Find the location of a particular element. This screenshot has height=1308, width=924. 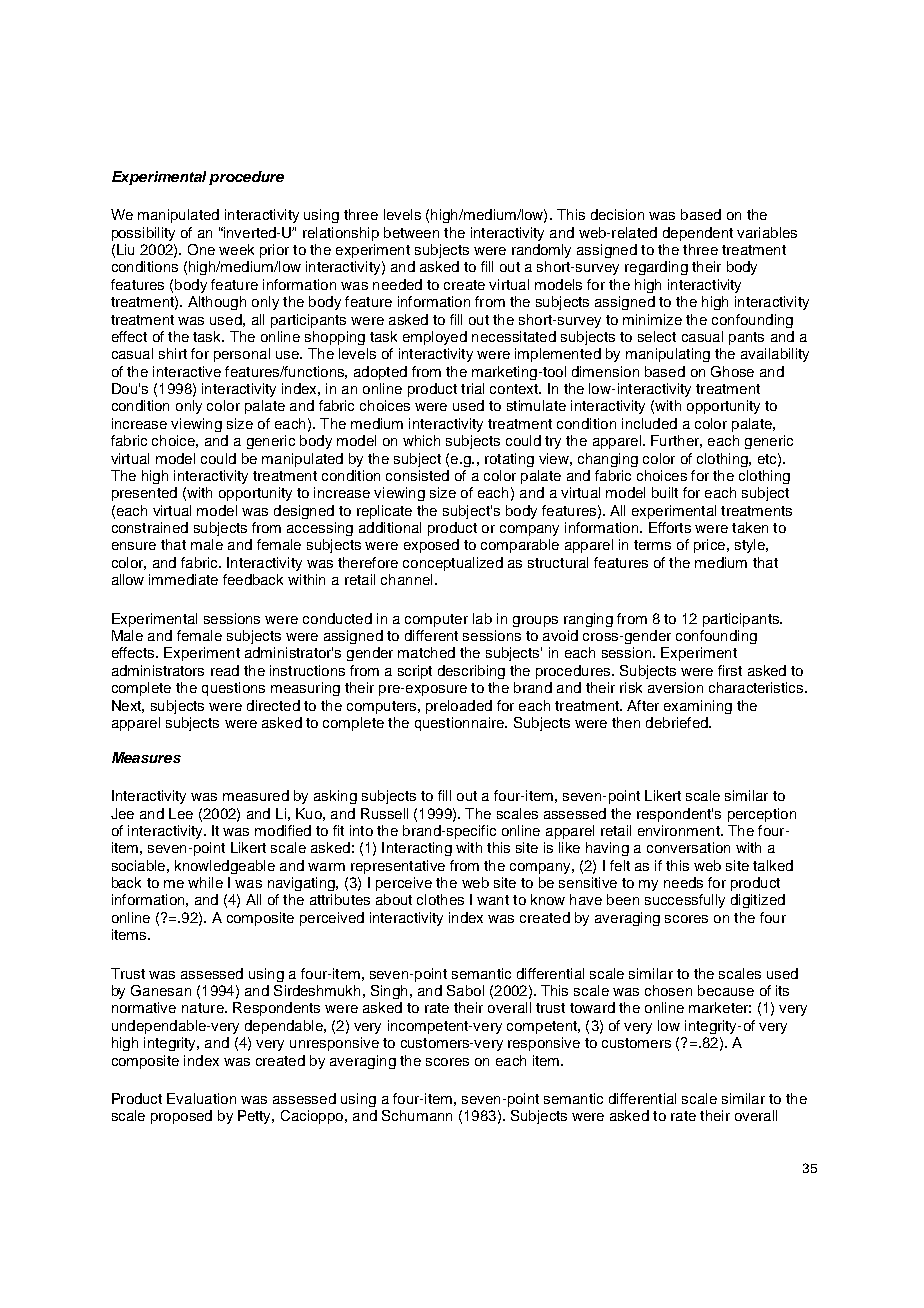

Evaluation is located at coordinates (201, 1098).
